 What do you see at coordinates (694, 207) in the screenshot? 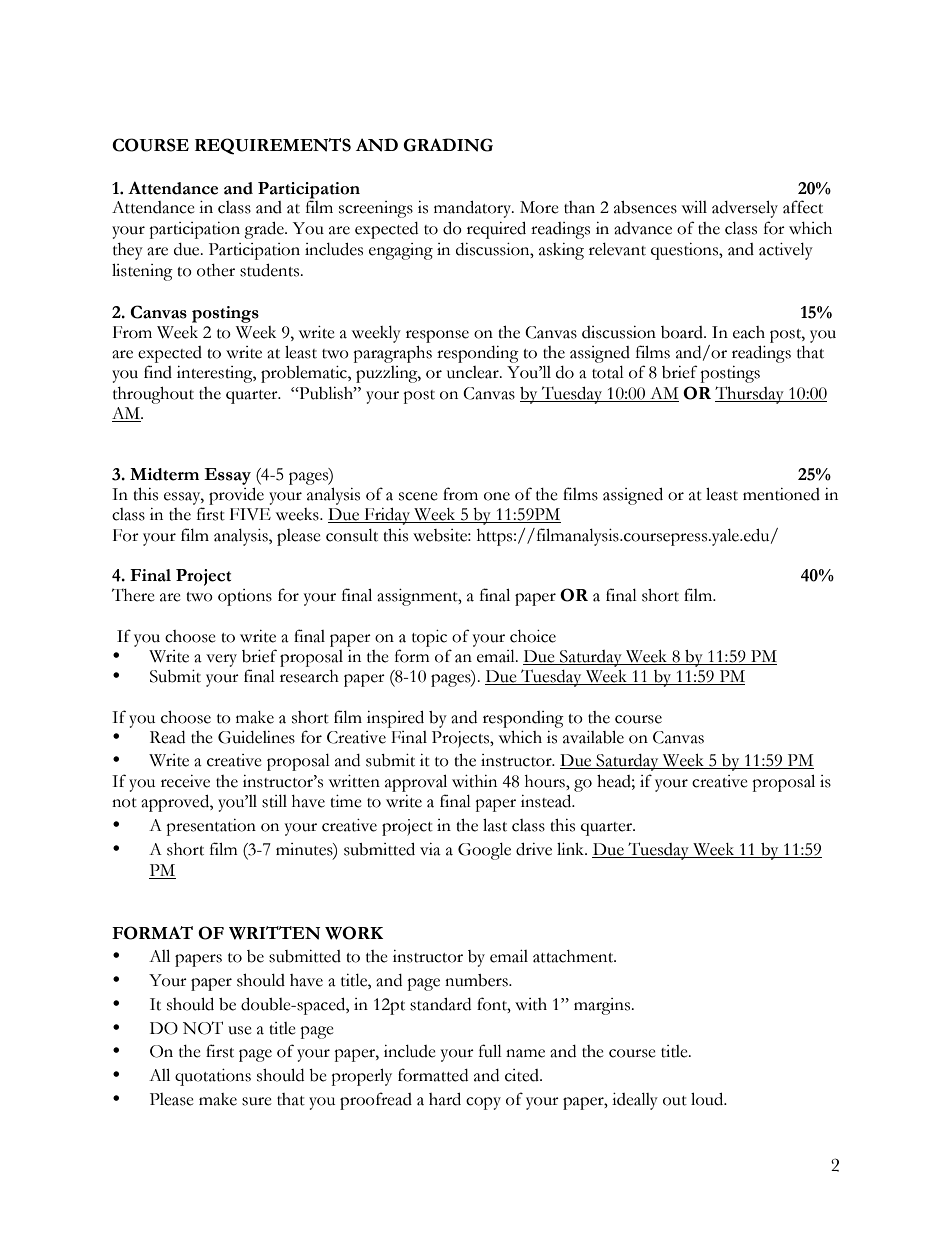
I see `will` at bounding box center [694, 207].
